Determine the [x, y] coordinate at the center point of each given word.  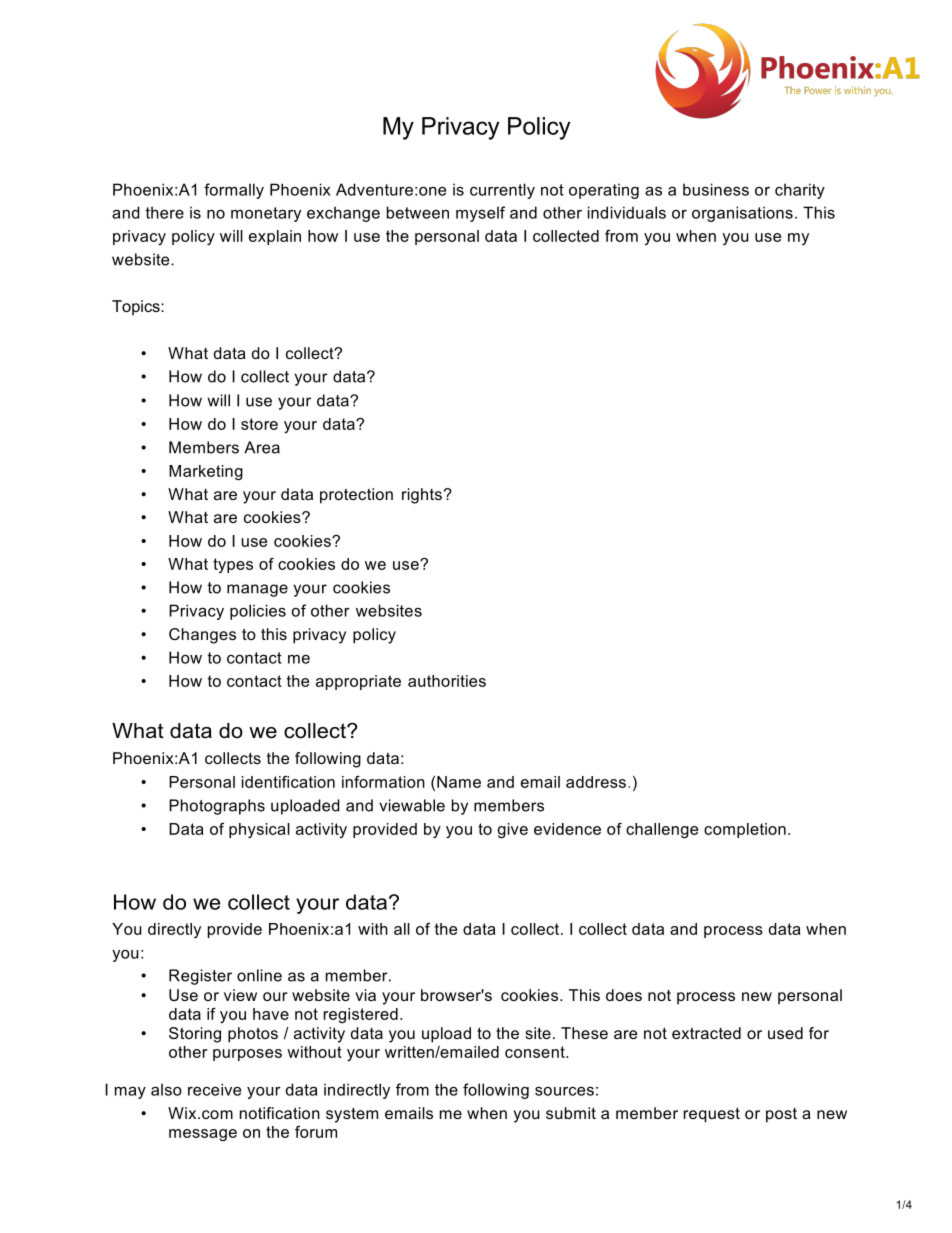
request [712, 1115]
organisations [742, 214]
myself [480, 214]
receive [214, 1089]
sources [564, 1091]
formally [234, 191]
